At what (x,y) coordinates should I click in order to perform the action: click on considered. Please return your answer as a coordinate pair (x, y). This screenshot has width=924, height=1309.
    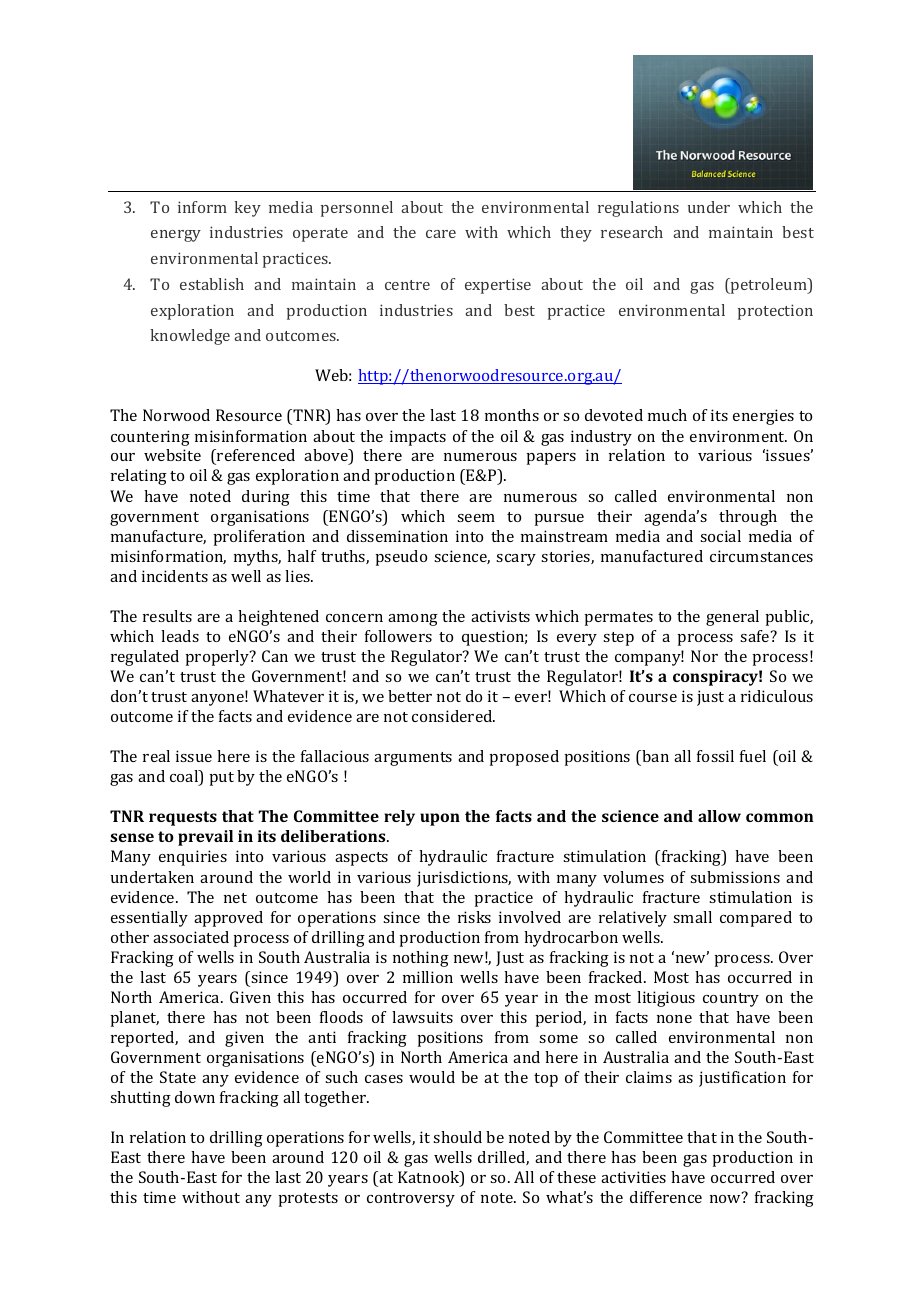
    Looking at the image, I should click on (453, 716).
